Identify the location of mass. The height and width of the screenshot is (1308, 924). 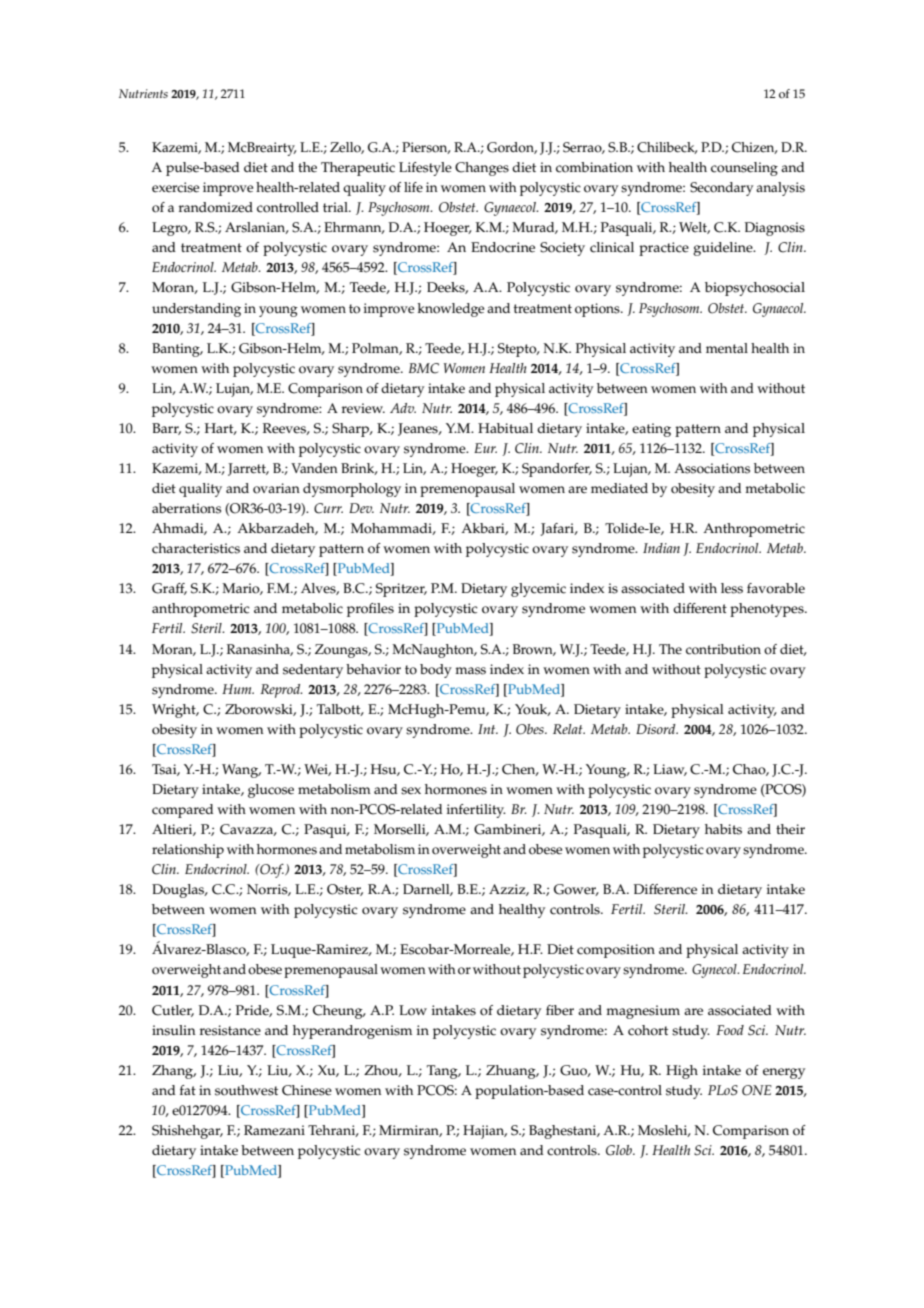
(470, 671).
